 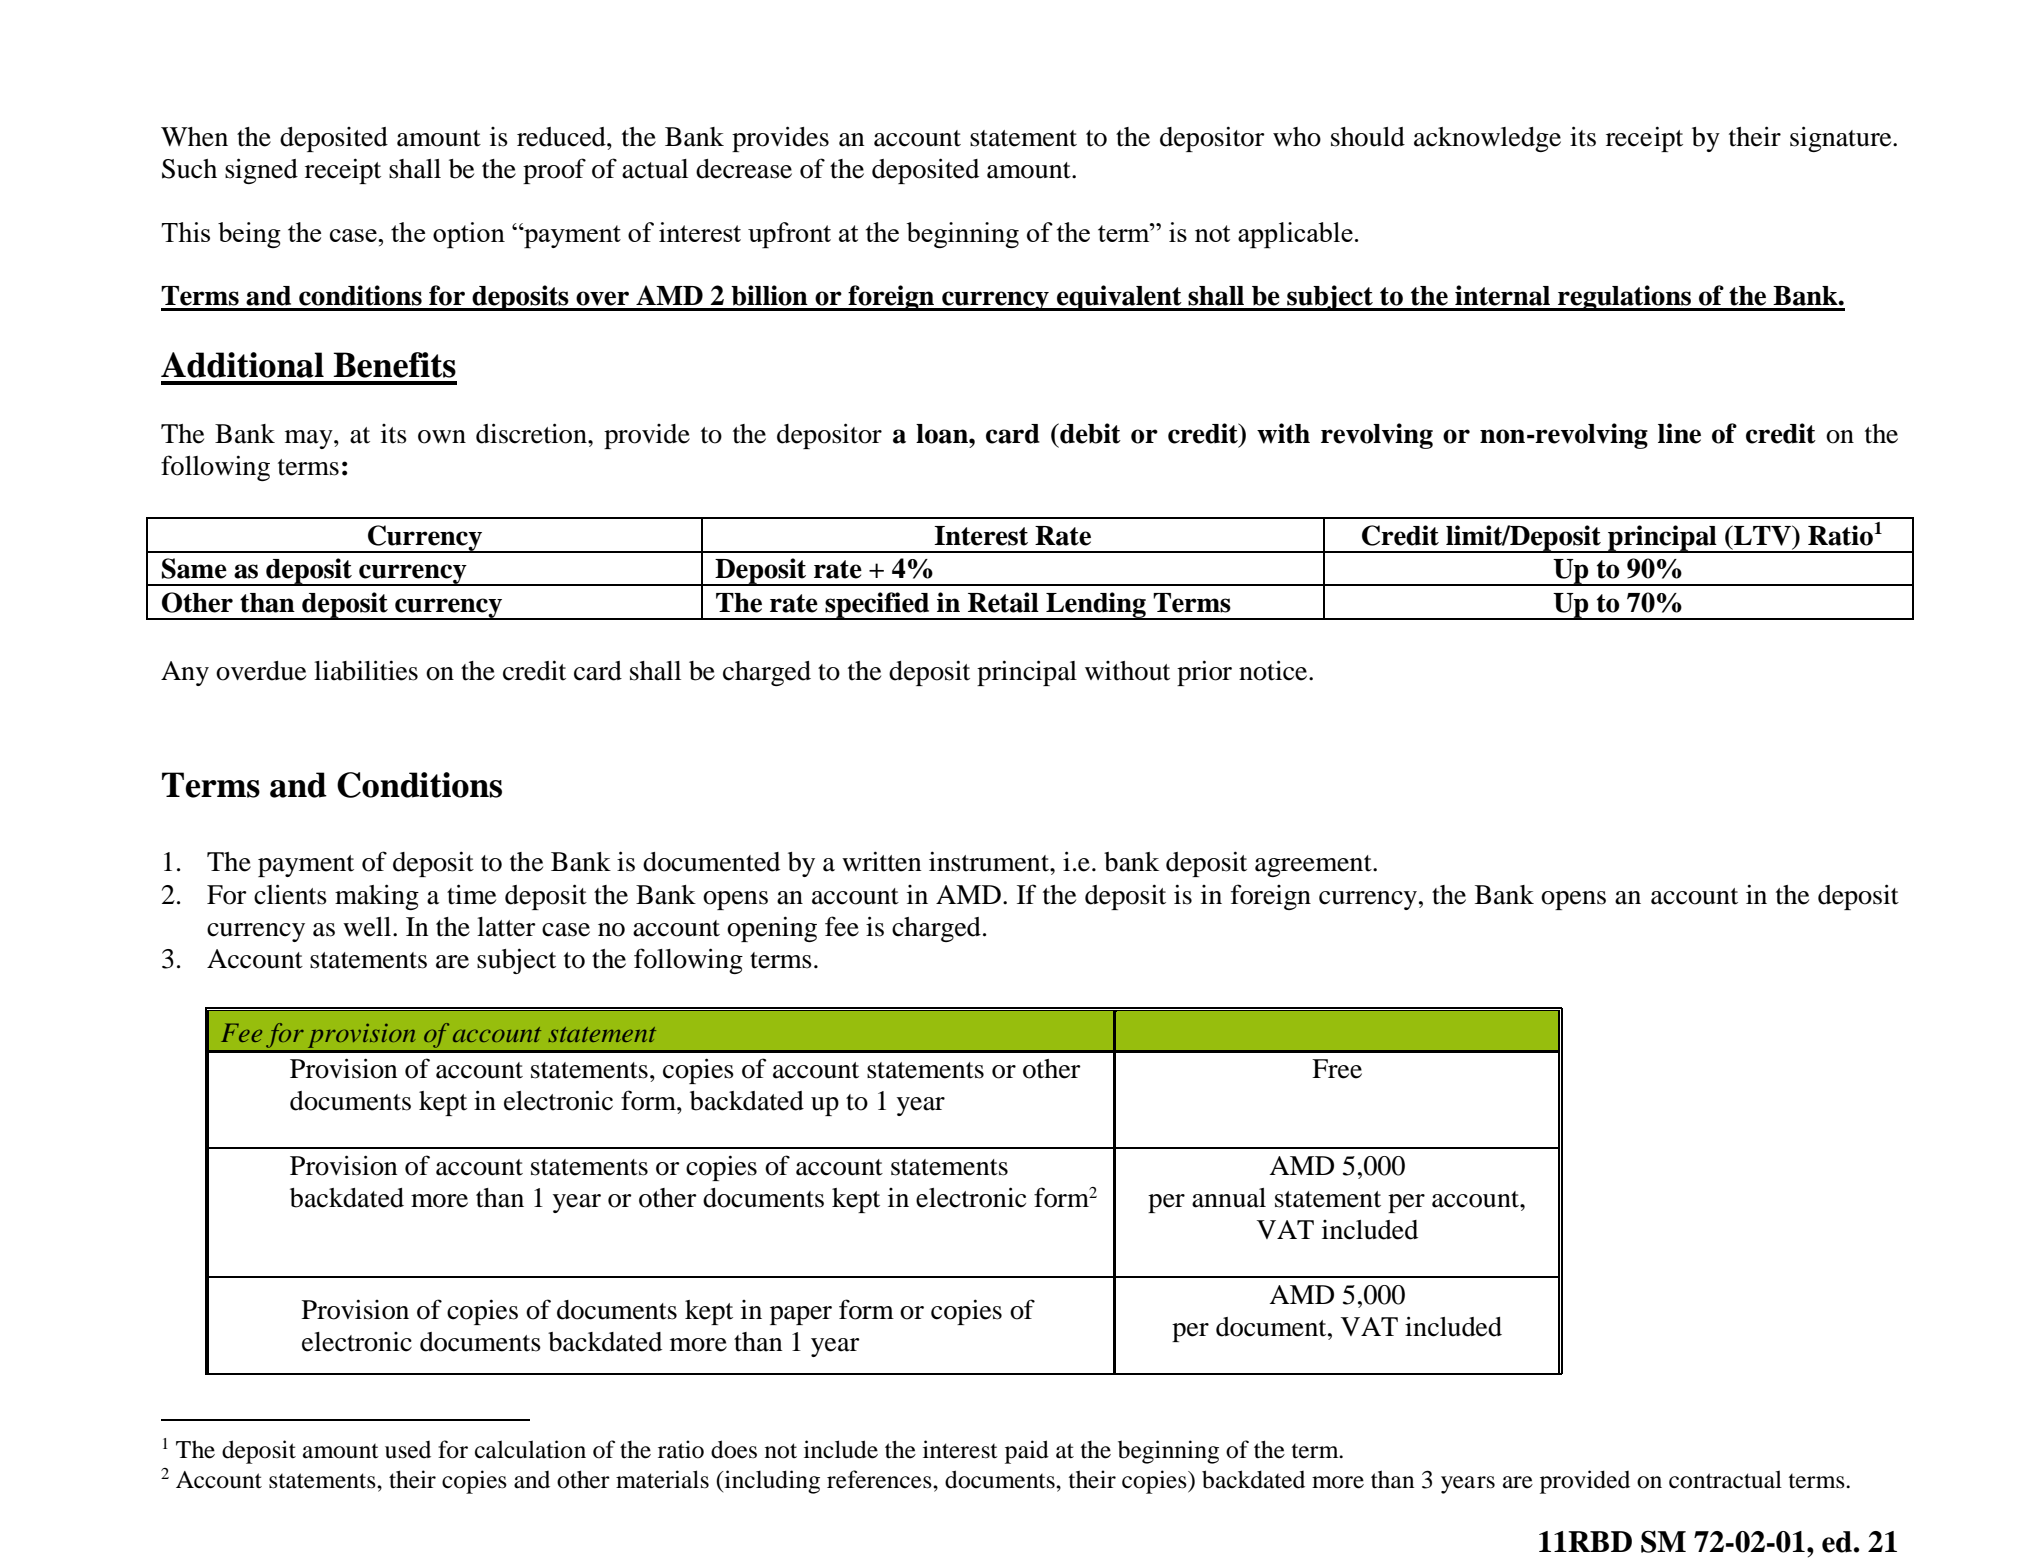 I want to click on used, so click(x=408, y=1450).
